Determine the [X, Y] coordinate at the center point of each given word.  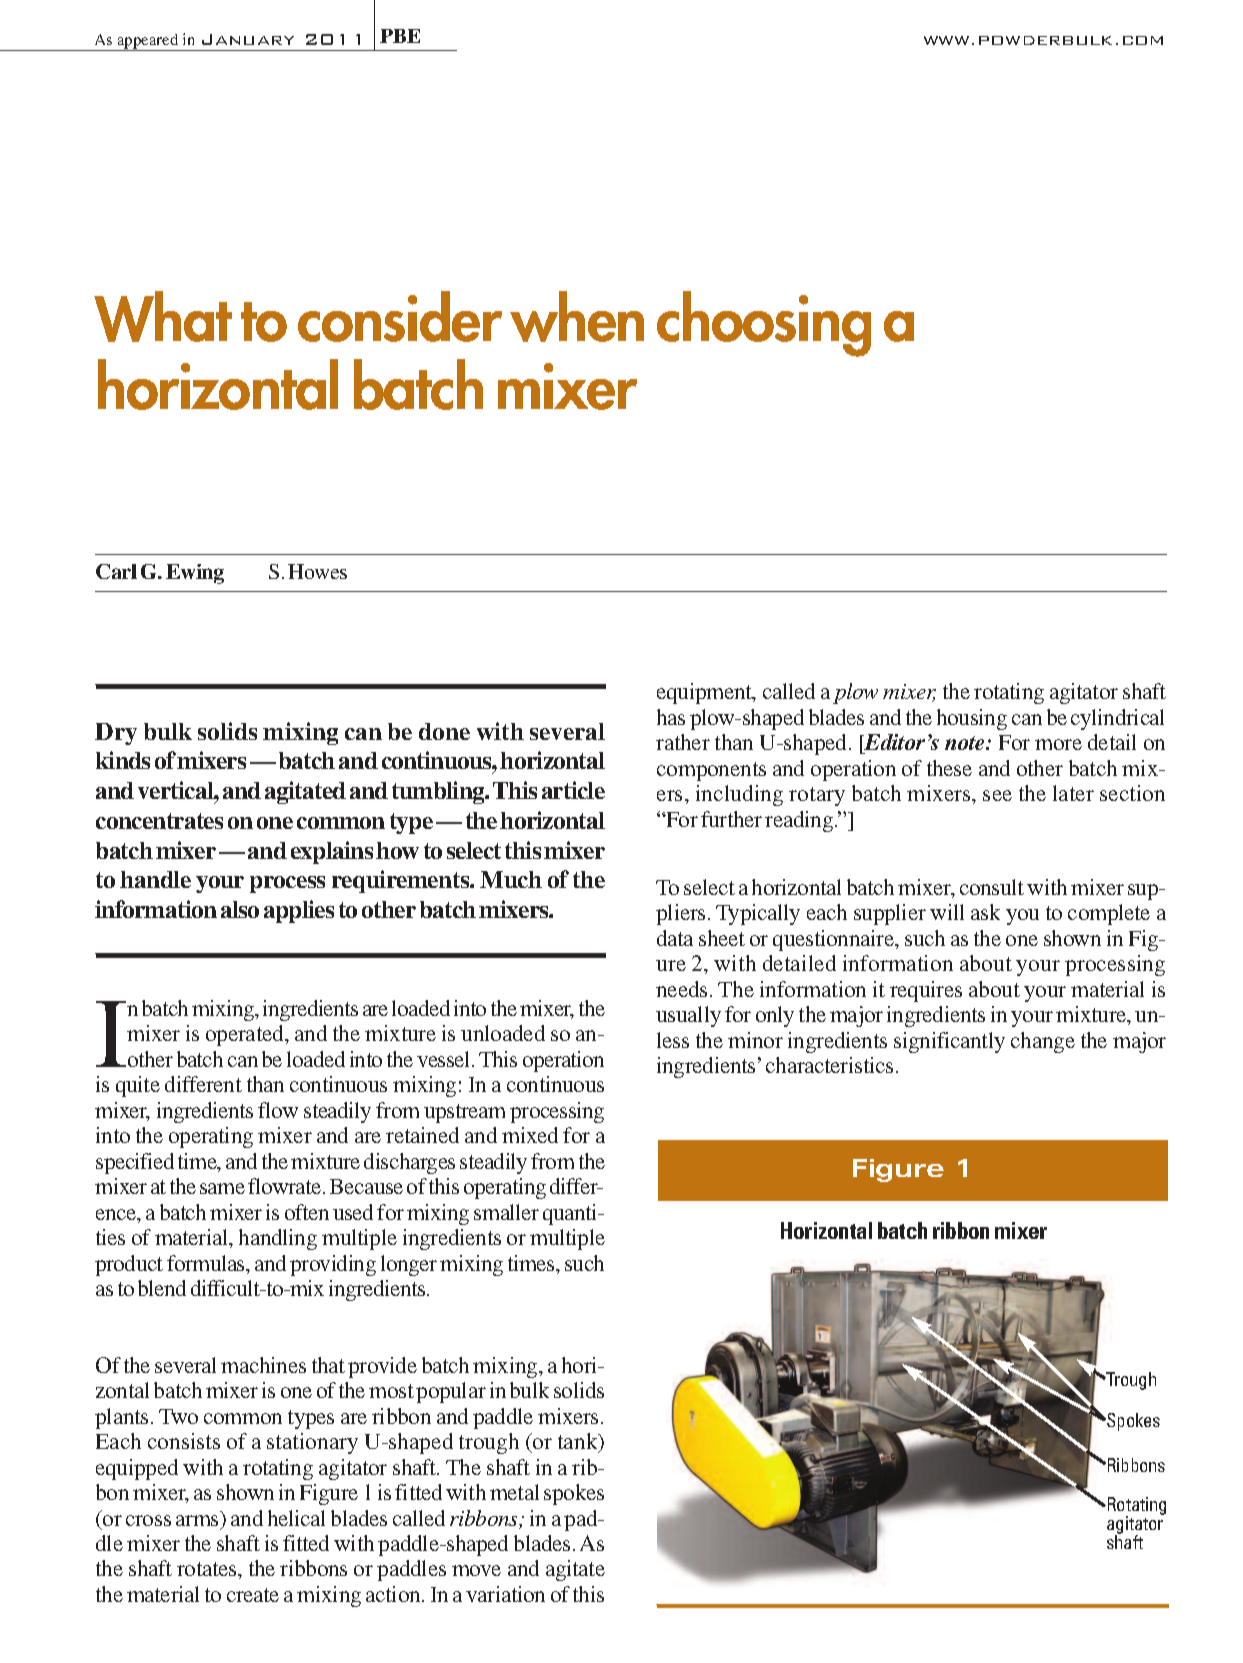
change [1043, 1042]
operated [246, 1035]
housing [972, 719]
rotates [208, 1569]
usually [688, 1016]
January [248, 39]
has [671, 717]
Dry [116, 734]
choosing [764, 324]
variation [505, 1594]
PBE [400, 36]
